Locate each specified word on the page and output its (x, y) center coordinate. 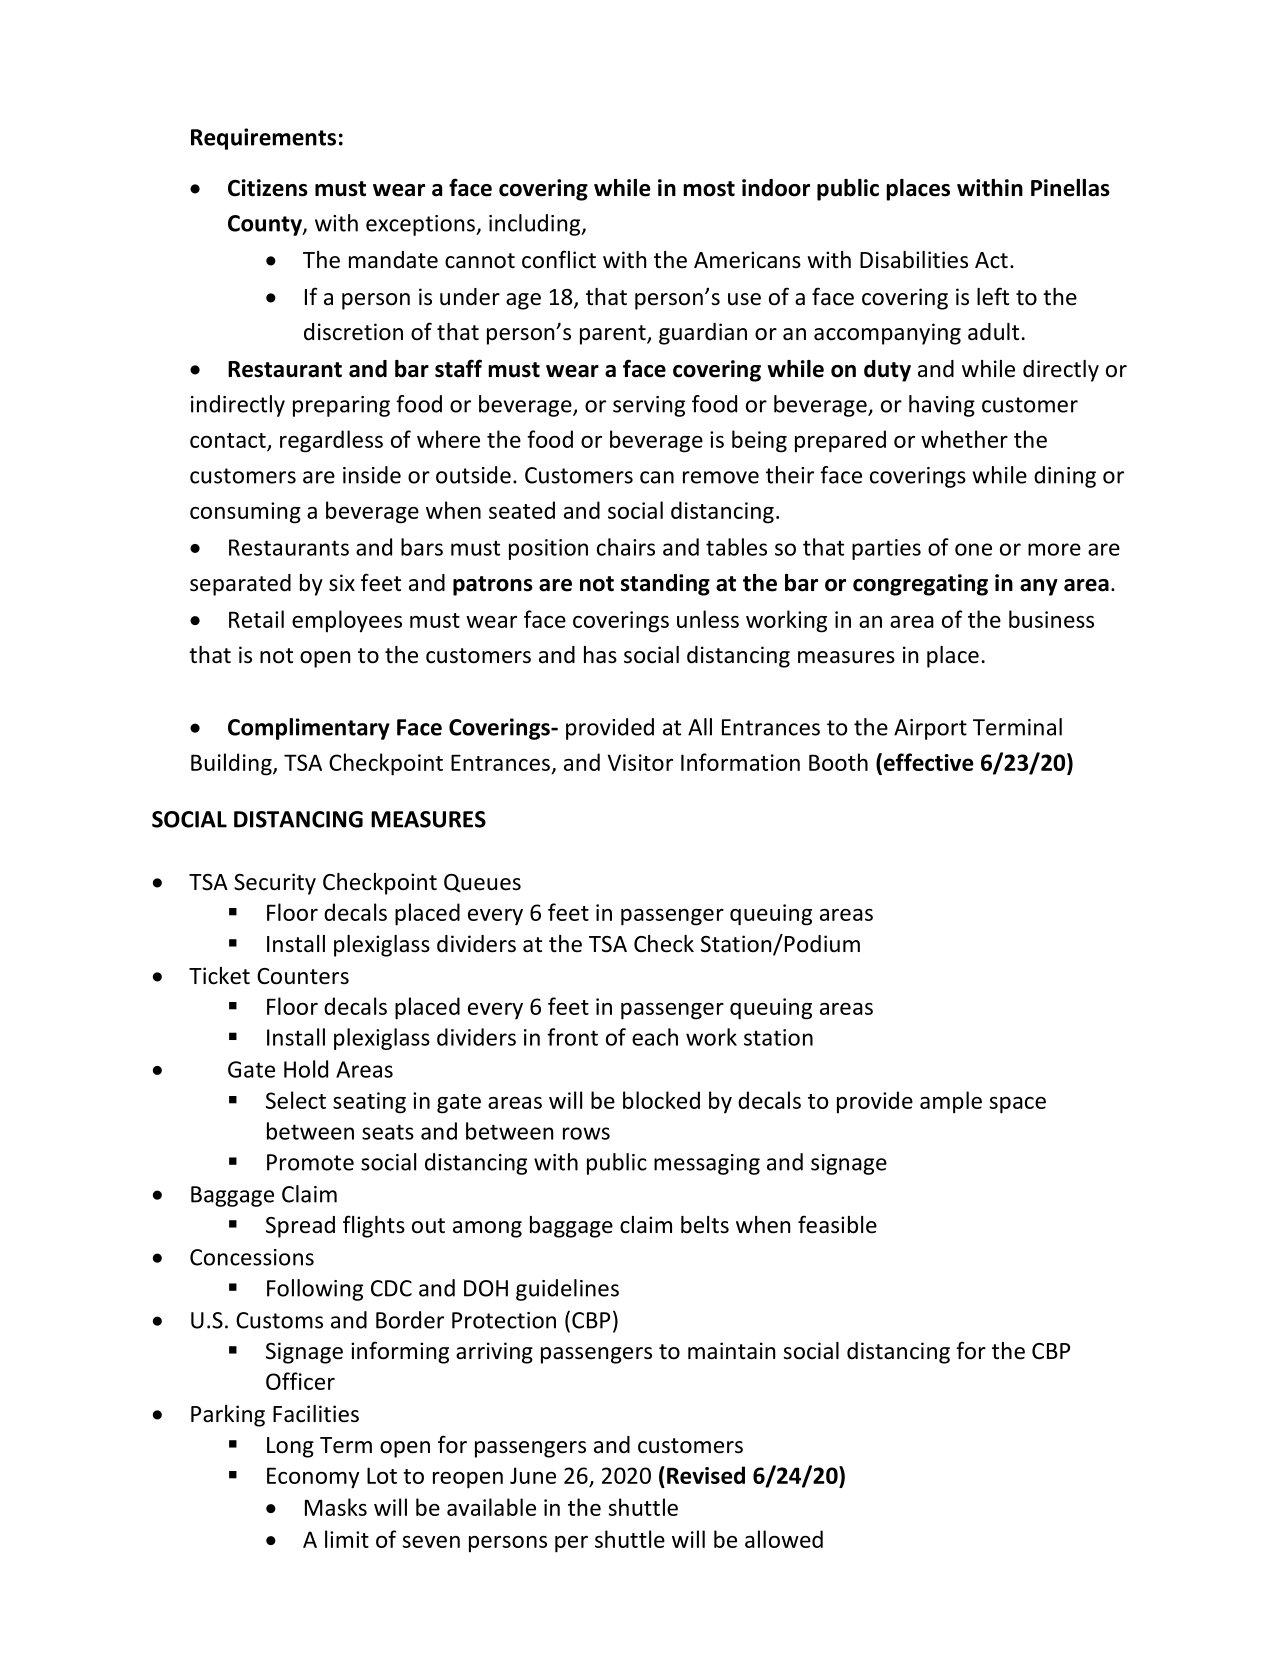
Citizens (268, 188)
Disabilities (914, 260)
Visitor (640, 762)
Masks (336, 1507)
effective (927, 762)
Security (275, 884)
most (709, 189)
